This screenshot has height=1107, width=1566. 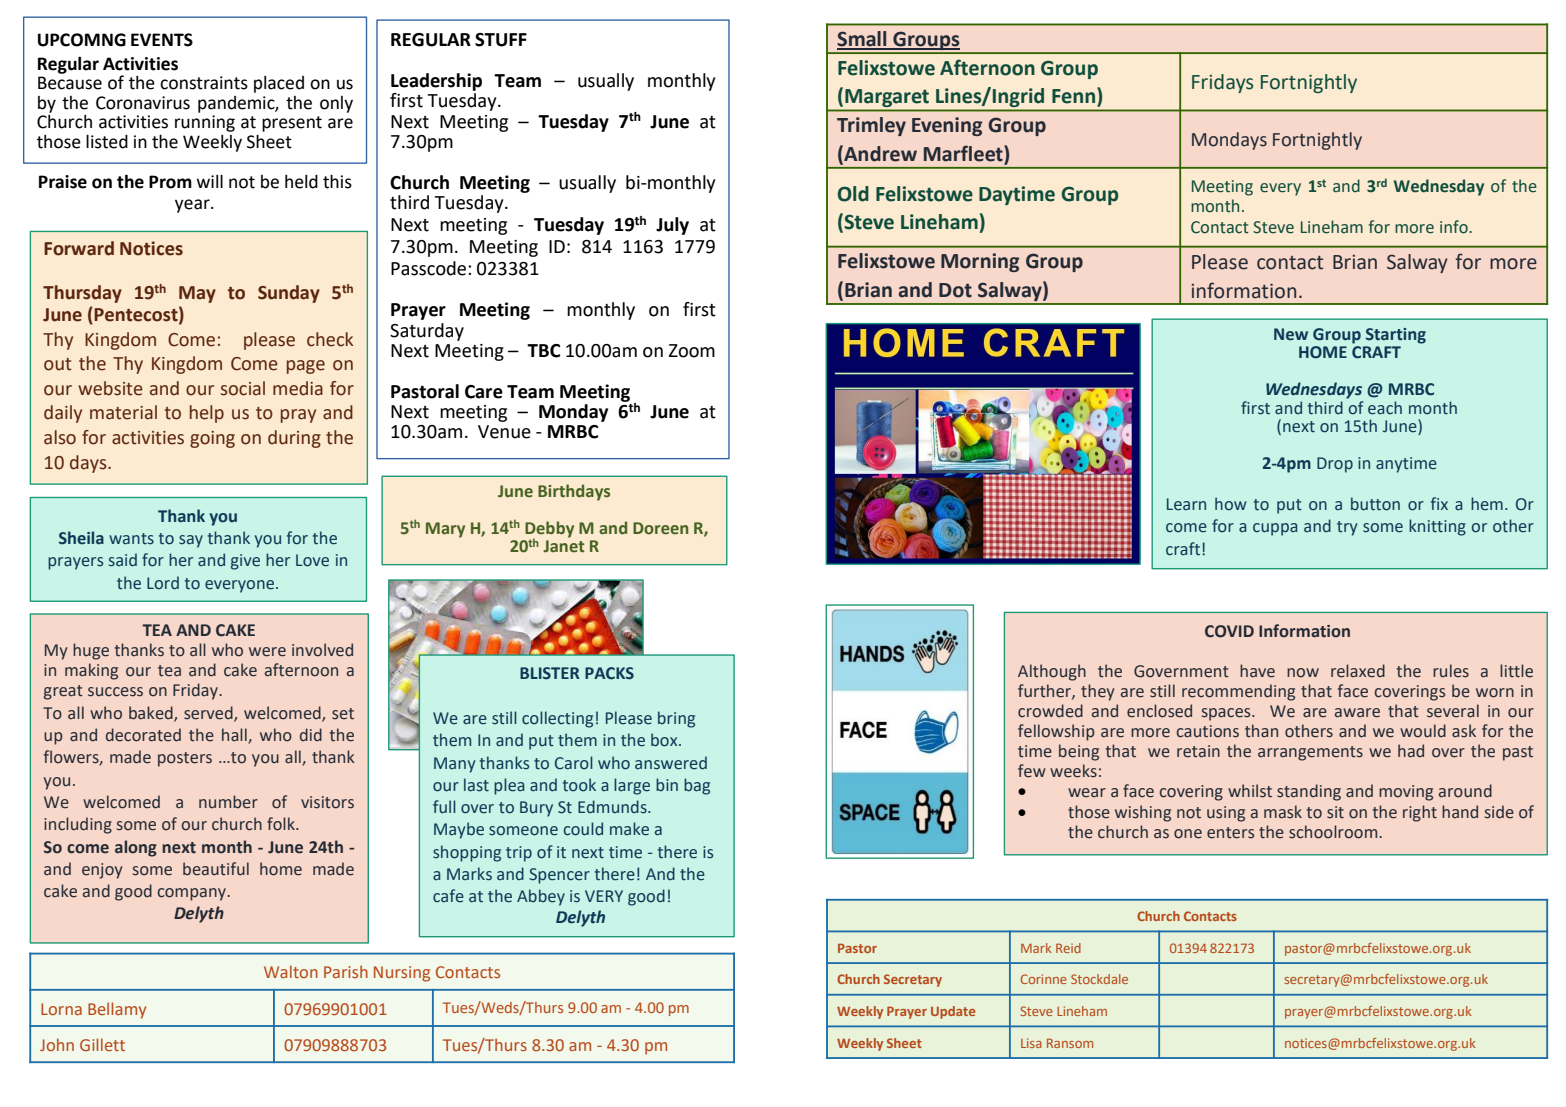 I want to click on bag, so click(x=697, y=786).
